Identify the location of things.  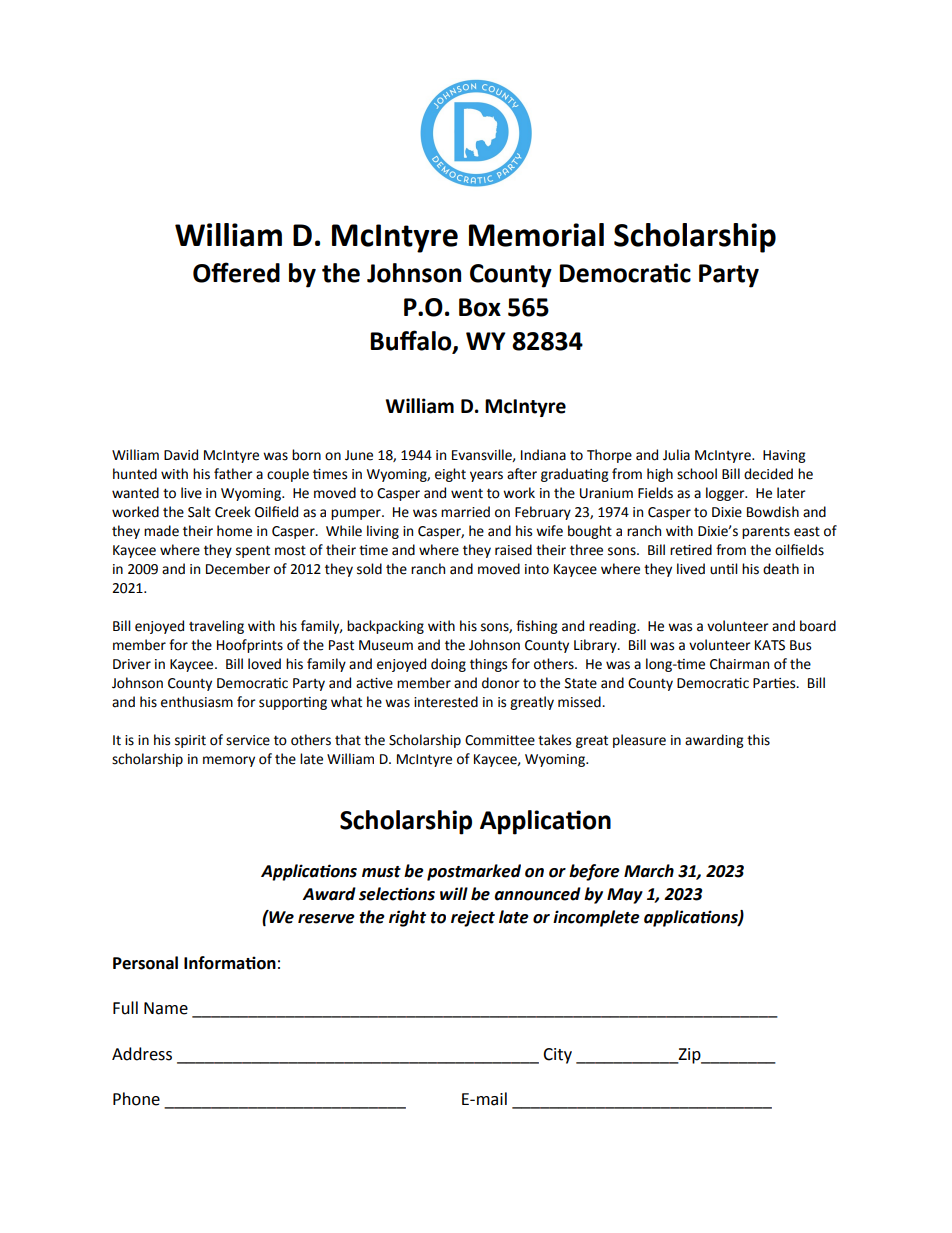
(488, 665).
